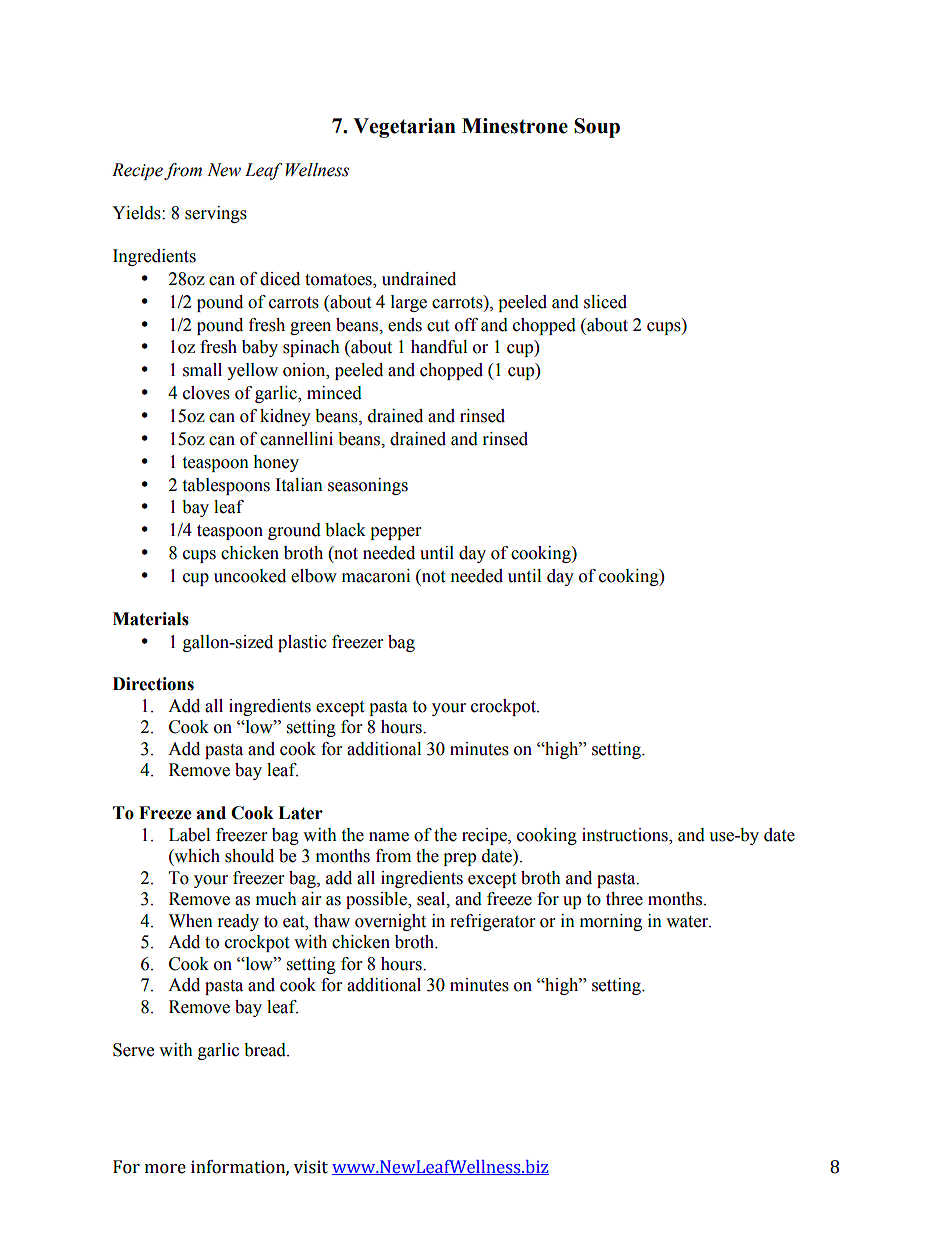 This page has height=1233, width=952. Describe the element at coordinates (368, 486) in the page. I see `seasonings` at that location.
